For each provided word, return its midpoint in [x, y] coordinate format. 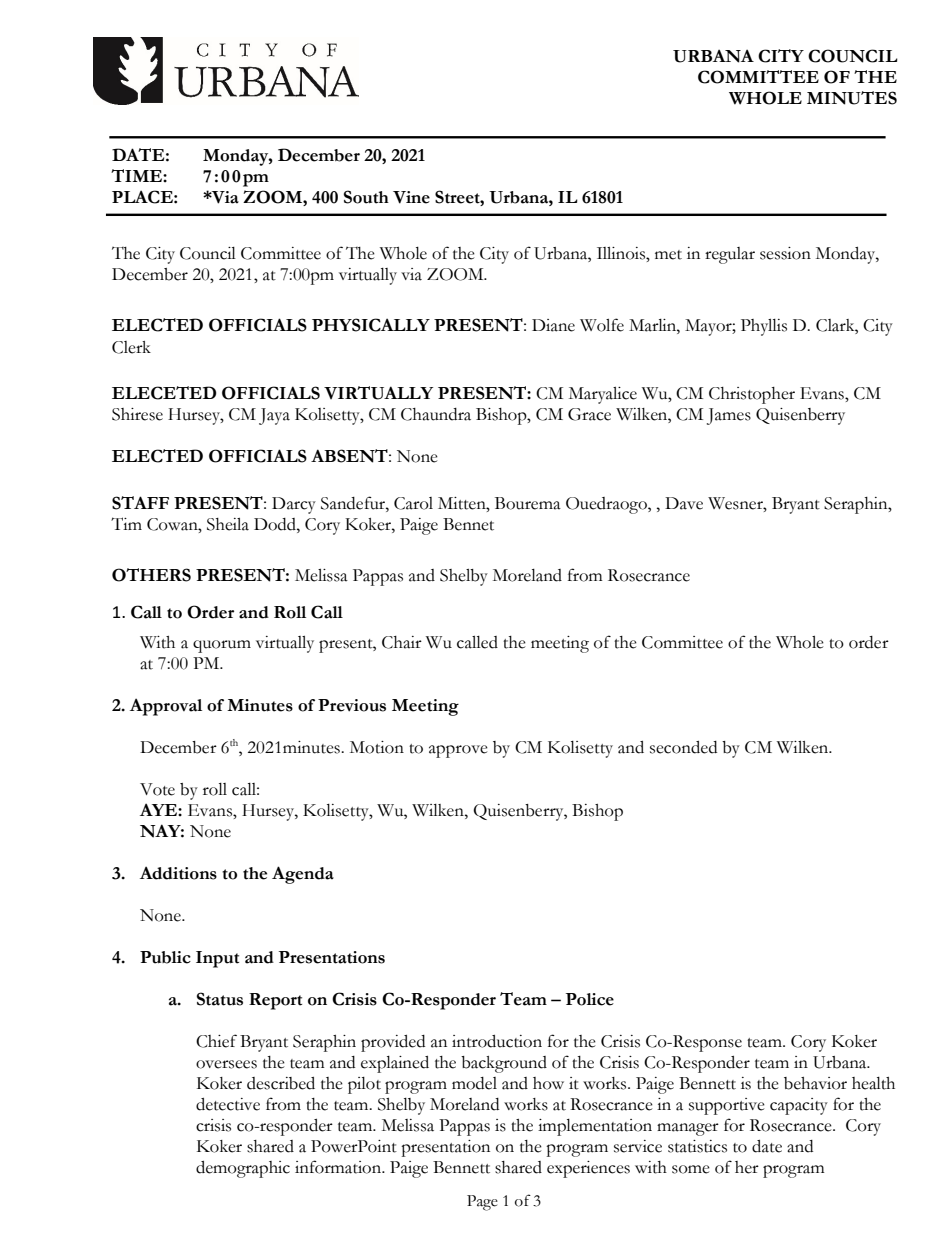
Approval [166, 707]
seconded [683, 747]
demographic [243, 1169]
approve [458, 751]
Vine [411, 197]
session [785, 253]
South [366, 197]
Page [482, 1203]
